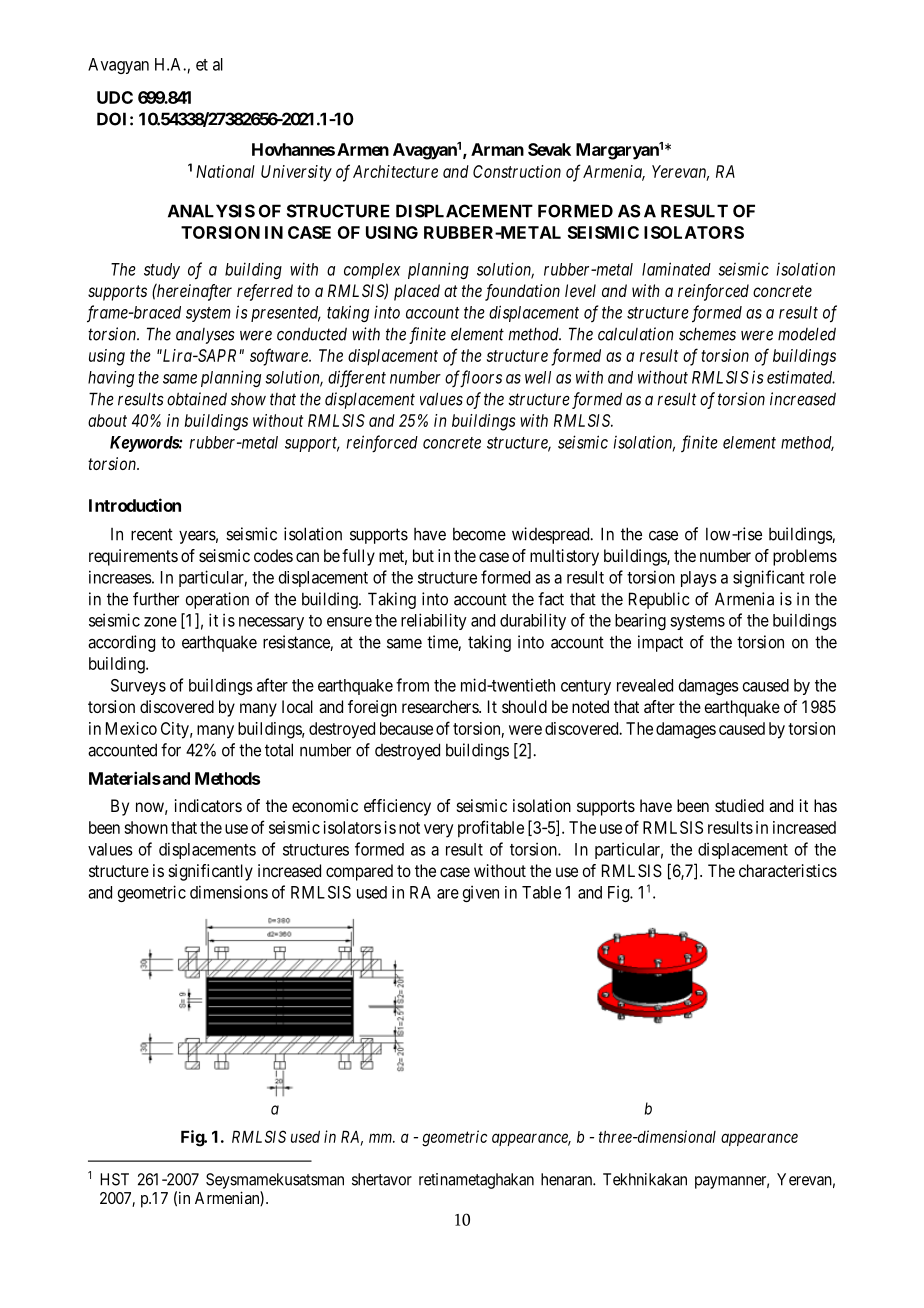 Image resolution: width=924 pixels, height=1308 pixels. I want to click on Construction, so click(517, 171).
